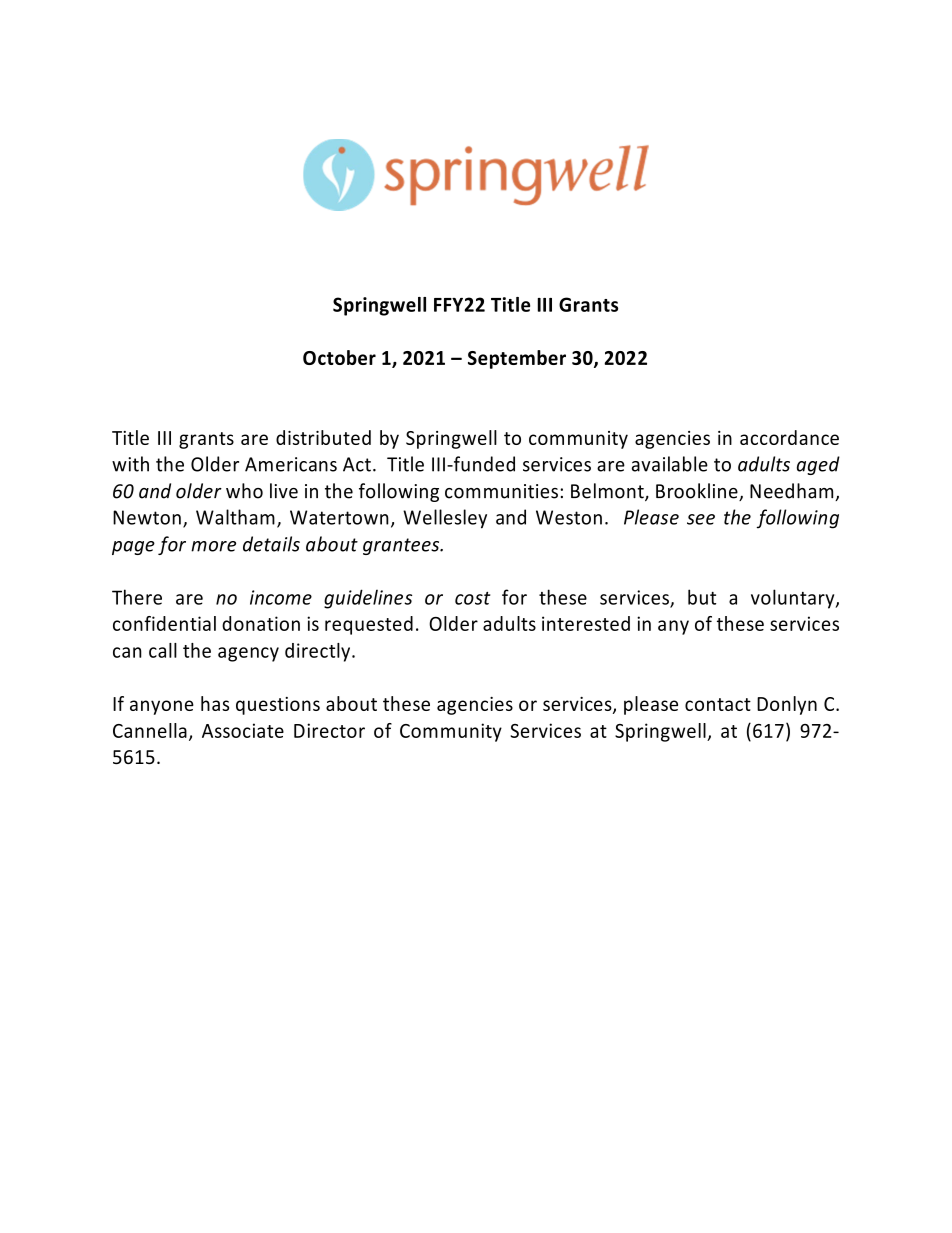 This page has width=952, height=1233. I want to click on September, so click(517, 359).
